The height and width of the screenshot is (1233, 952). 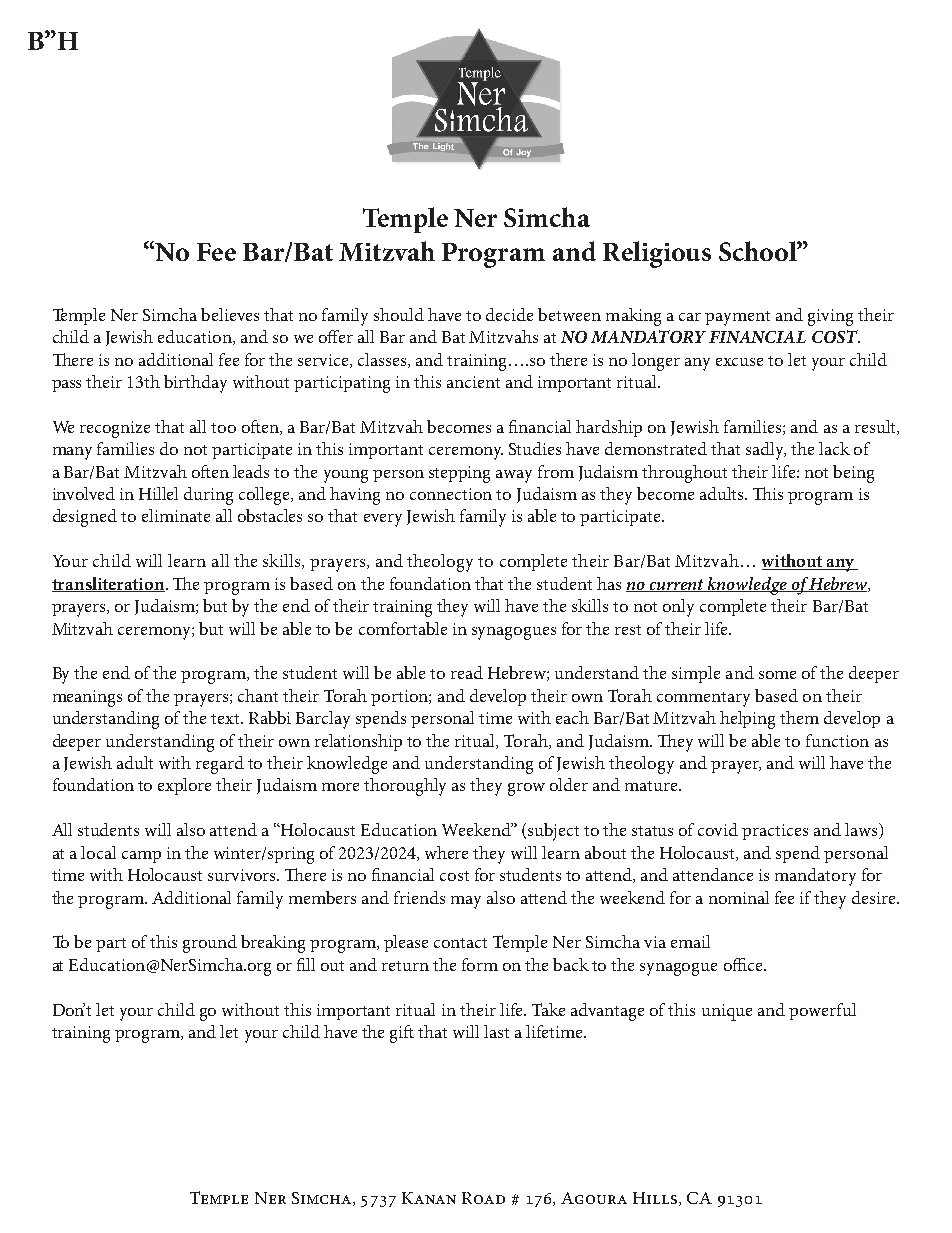 What do you see at coordinates (799, 717) in the screenshot?
I see `them` at bounding box center [799, 717].
